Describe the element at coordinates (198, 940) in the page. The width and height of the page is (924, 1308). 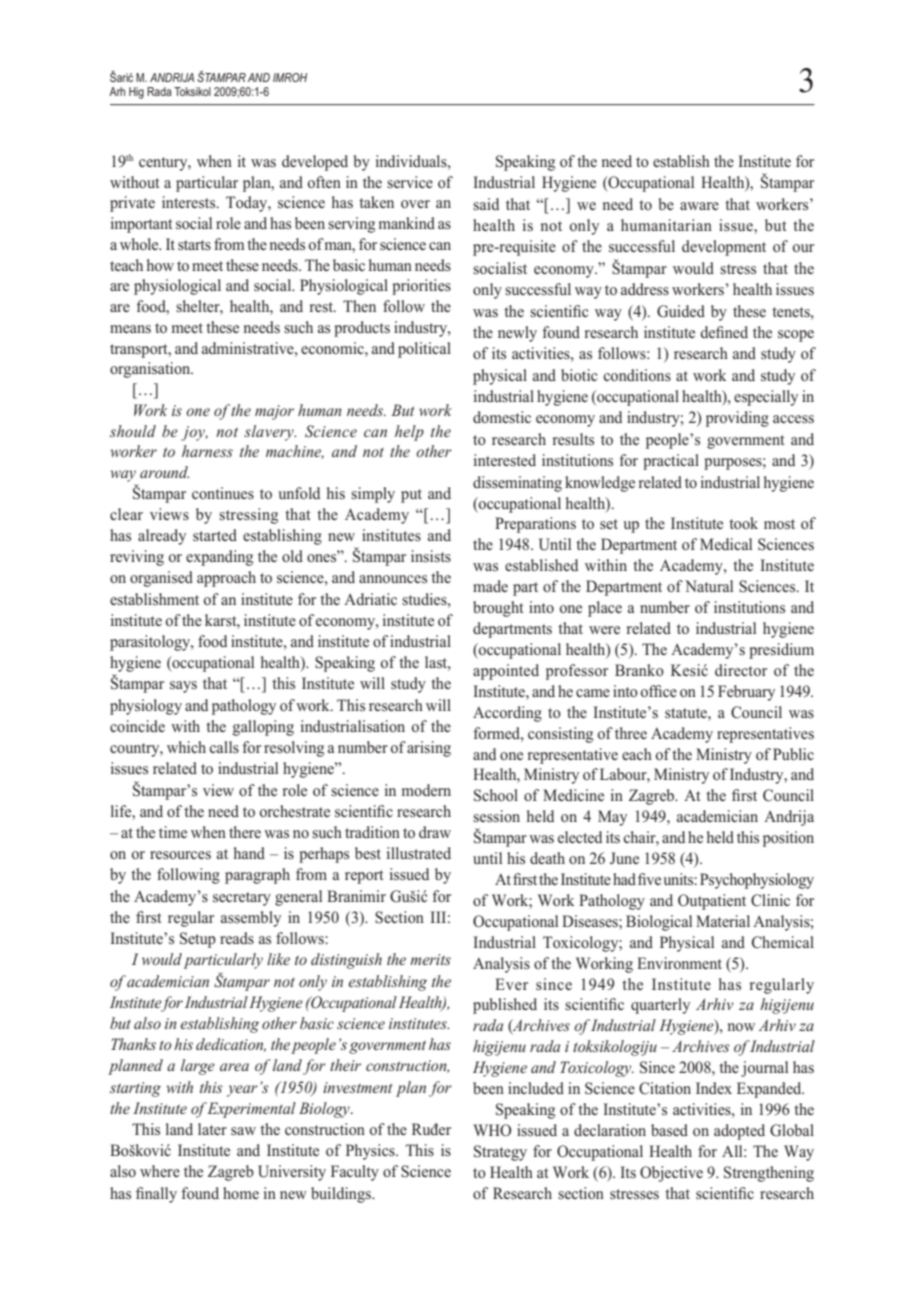
I see `Setup` at that location.
